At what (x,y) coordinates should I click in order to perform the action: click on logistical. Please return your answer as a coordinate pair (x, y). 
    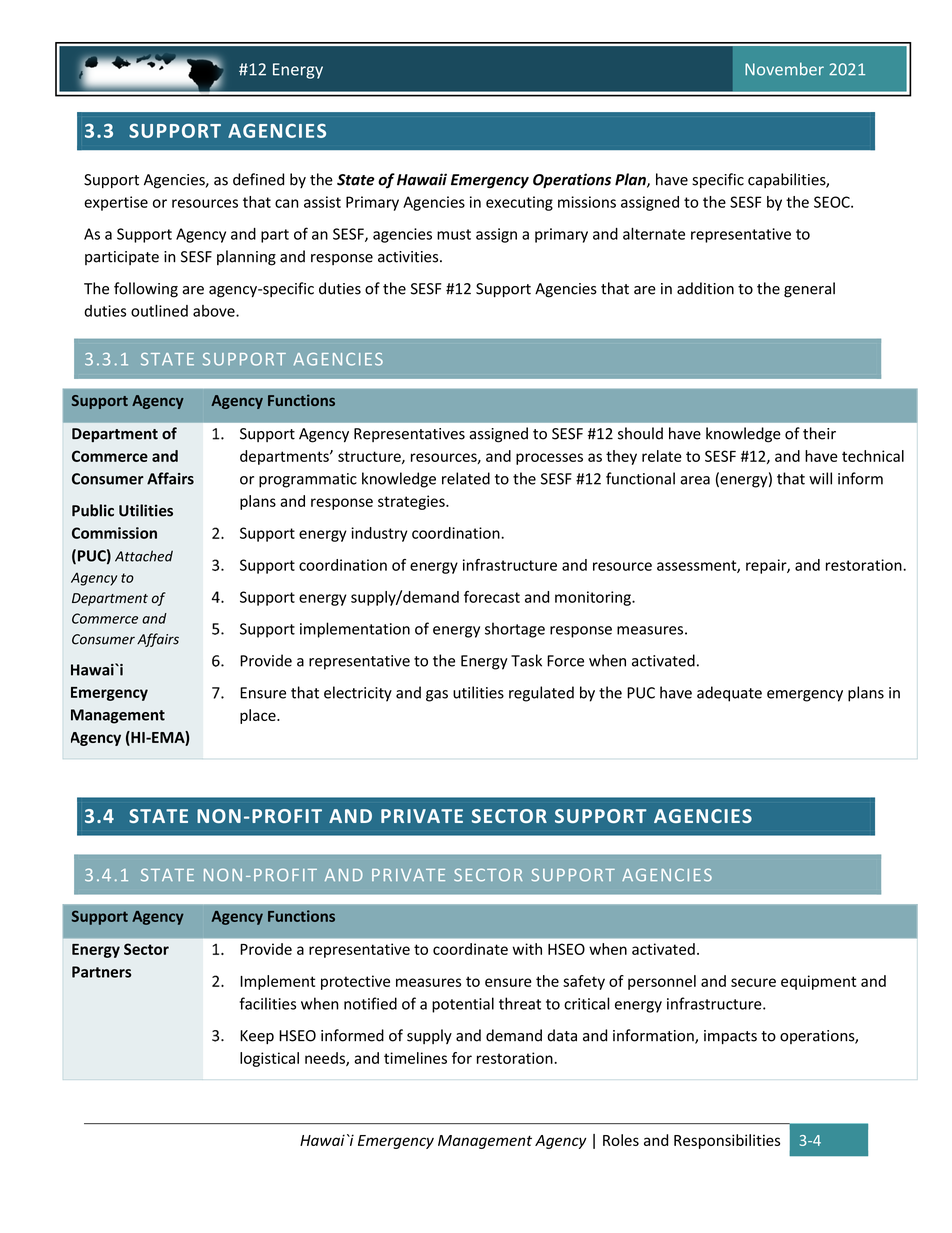
    Looking at the image, I should click on (269, 1059).
